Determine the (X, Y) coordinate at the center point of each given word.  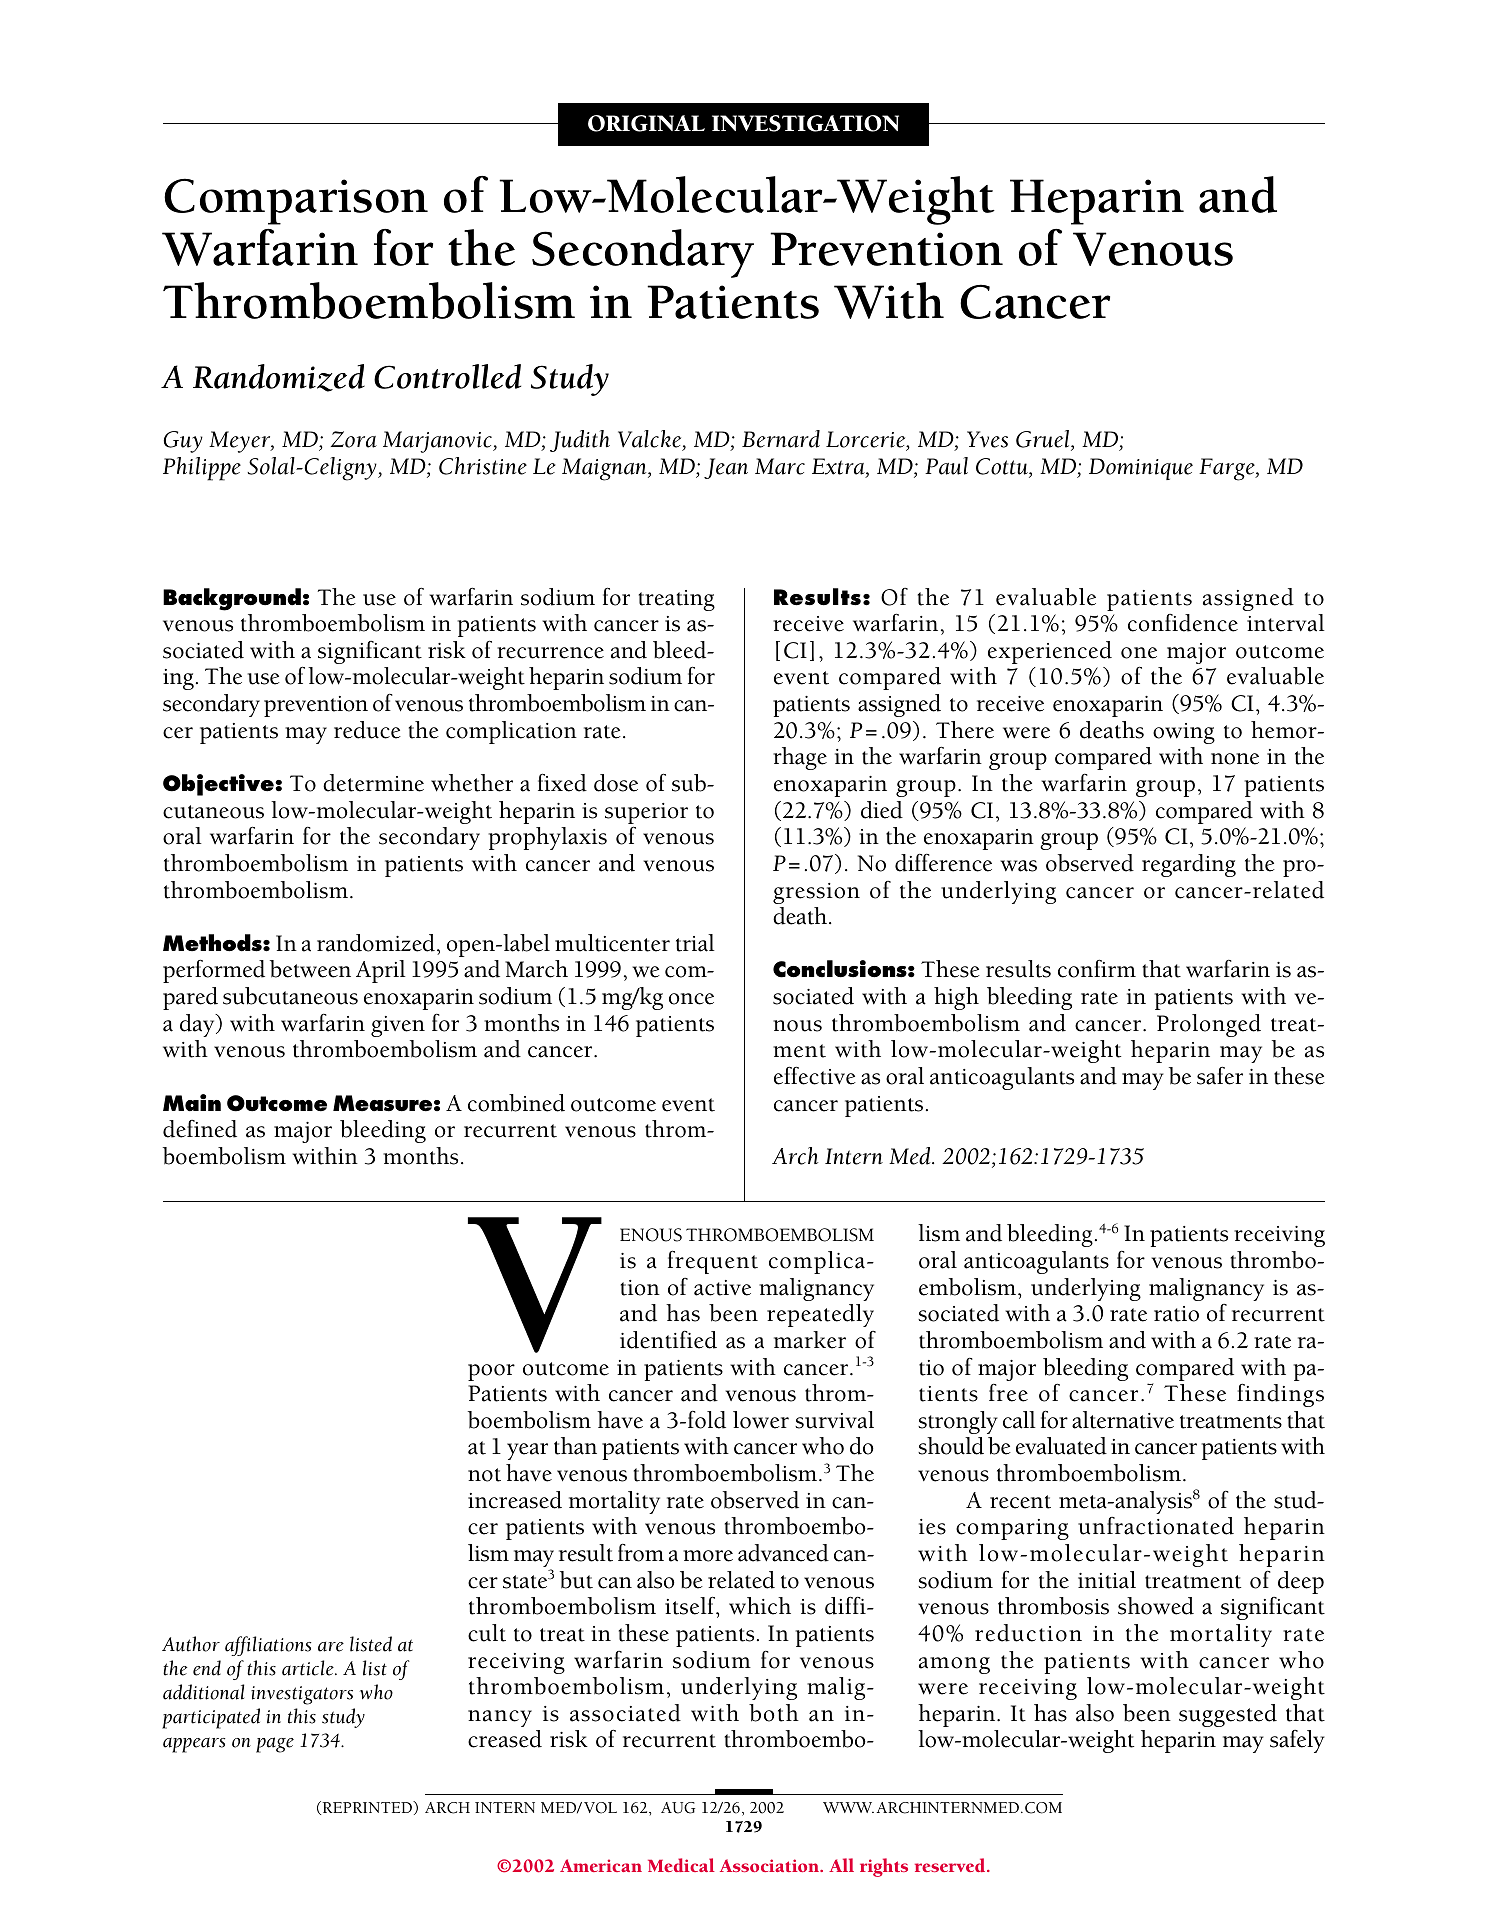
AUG (678, 1808)
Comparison (296, 201)
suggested (1228, 1715)
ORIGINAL (646, 123)
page (275, 1745)
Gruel (1044, 440)
